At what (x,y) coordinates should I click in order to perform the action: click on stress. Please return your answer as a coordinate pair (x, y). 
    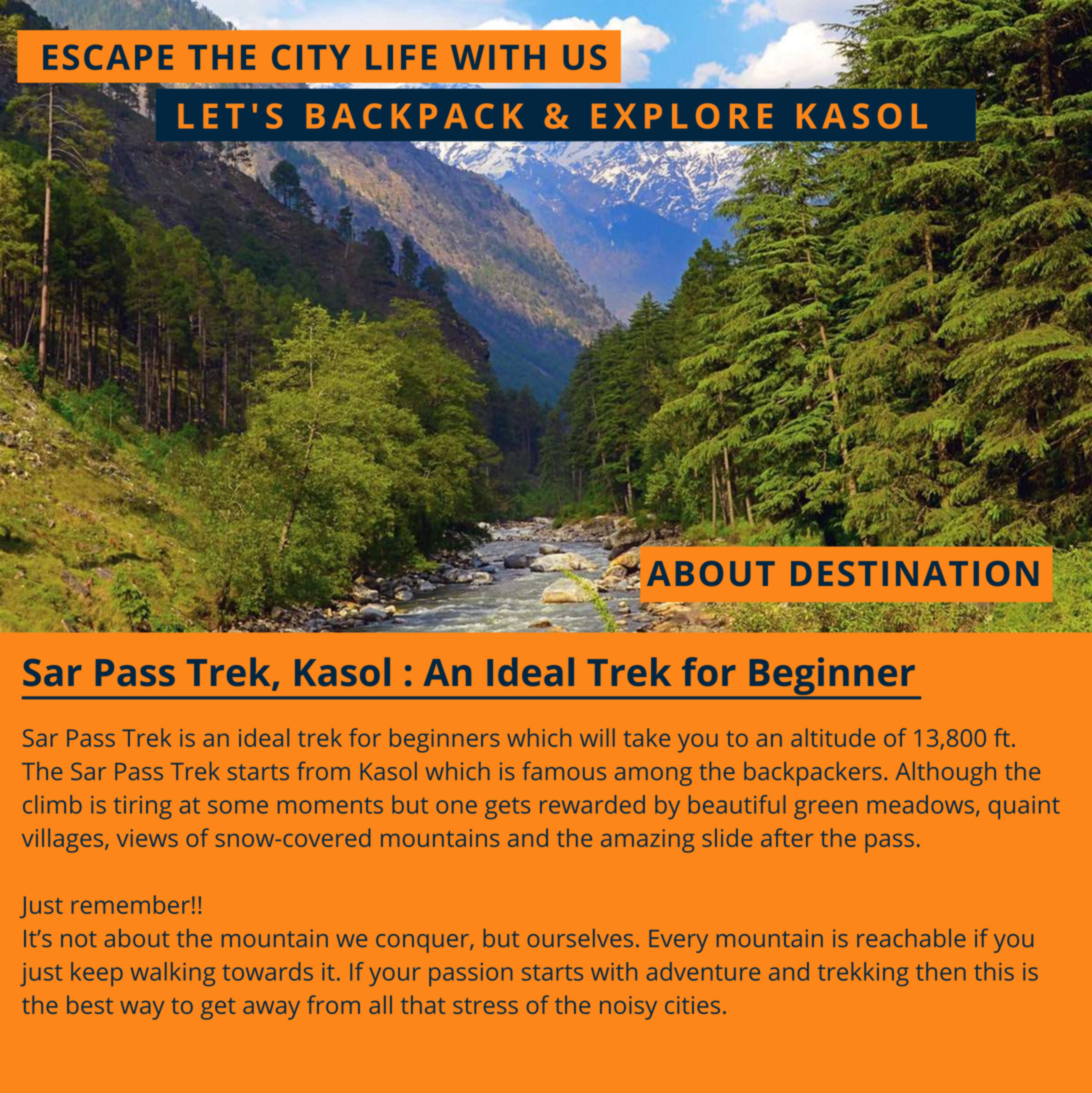
    Looking at the image, I should click on (485, 1006).
